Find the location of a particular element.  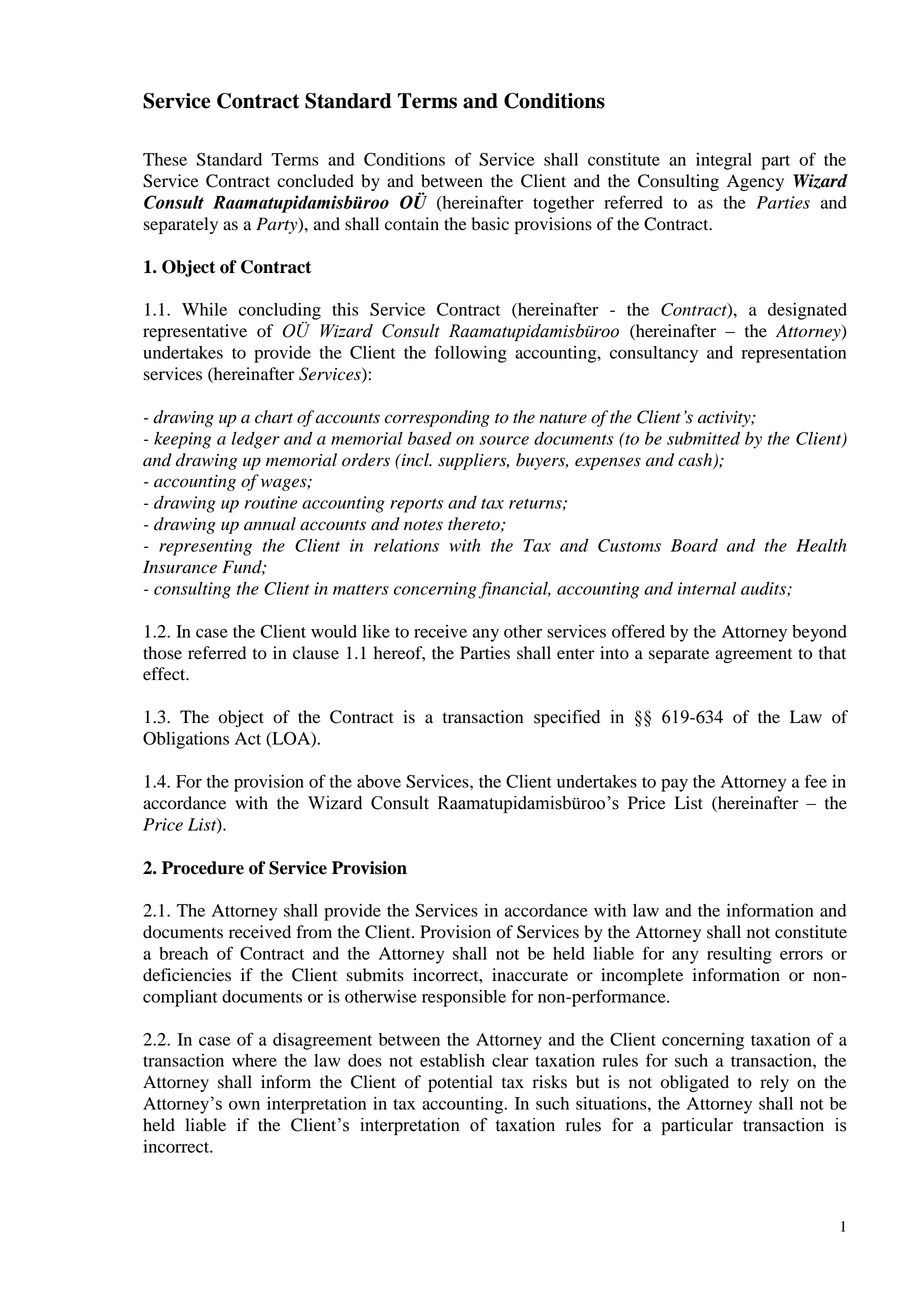

routine is located at coordinates (271, 502).
